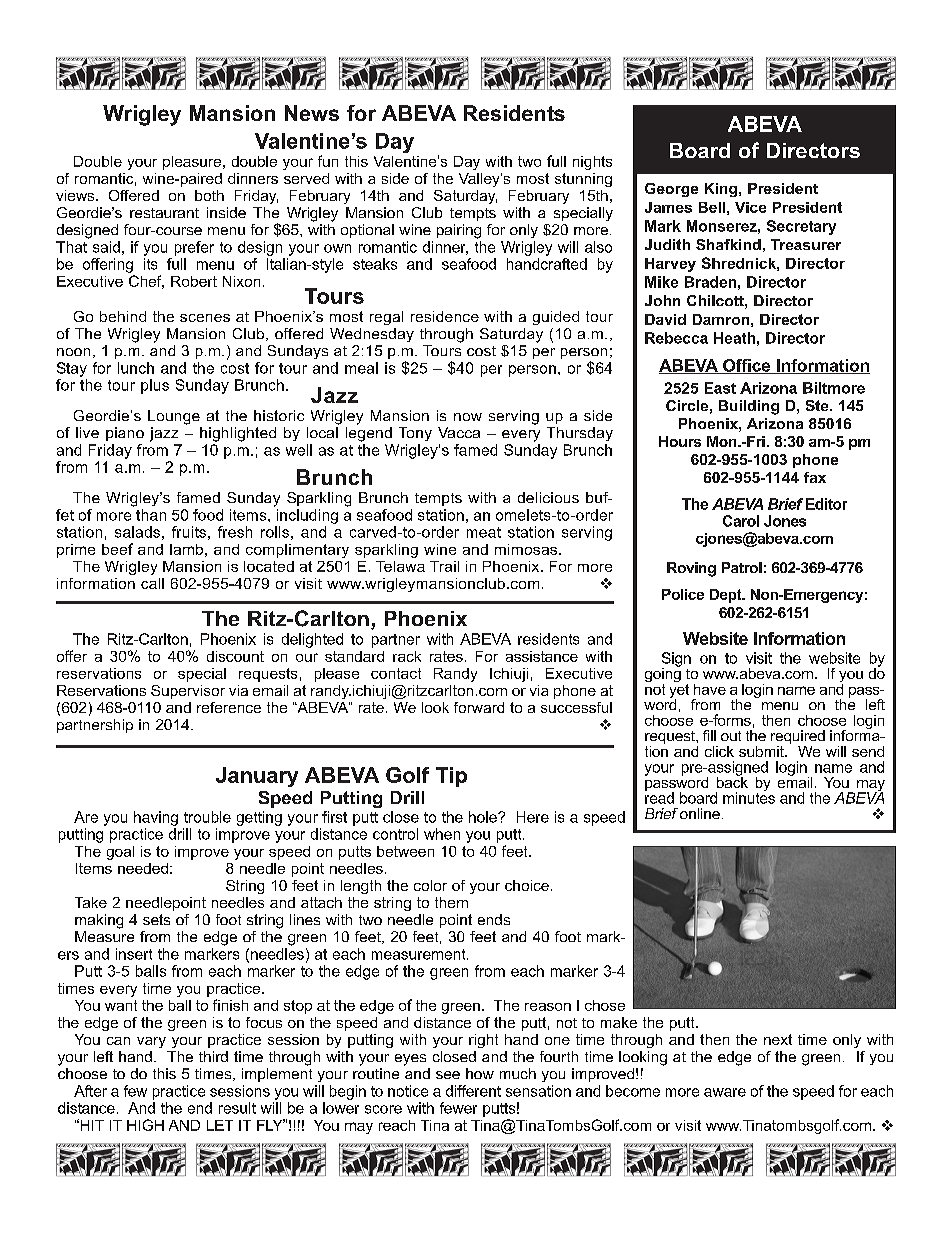  Describe the element at coordinates (213, 1056) in the screenshot. I see `third` at that location.
